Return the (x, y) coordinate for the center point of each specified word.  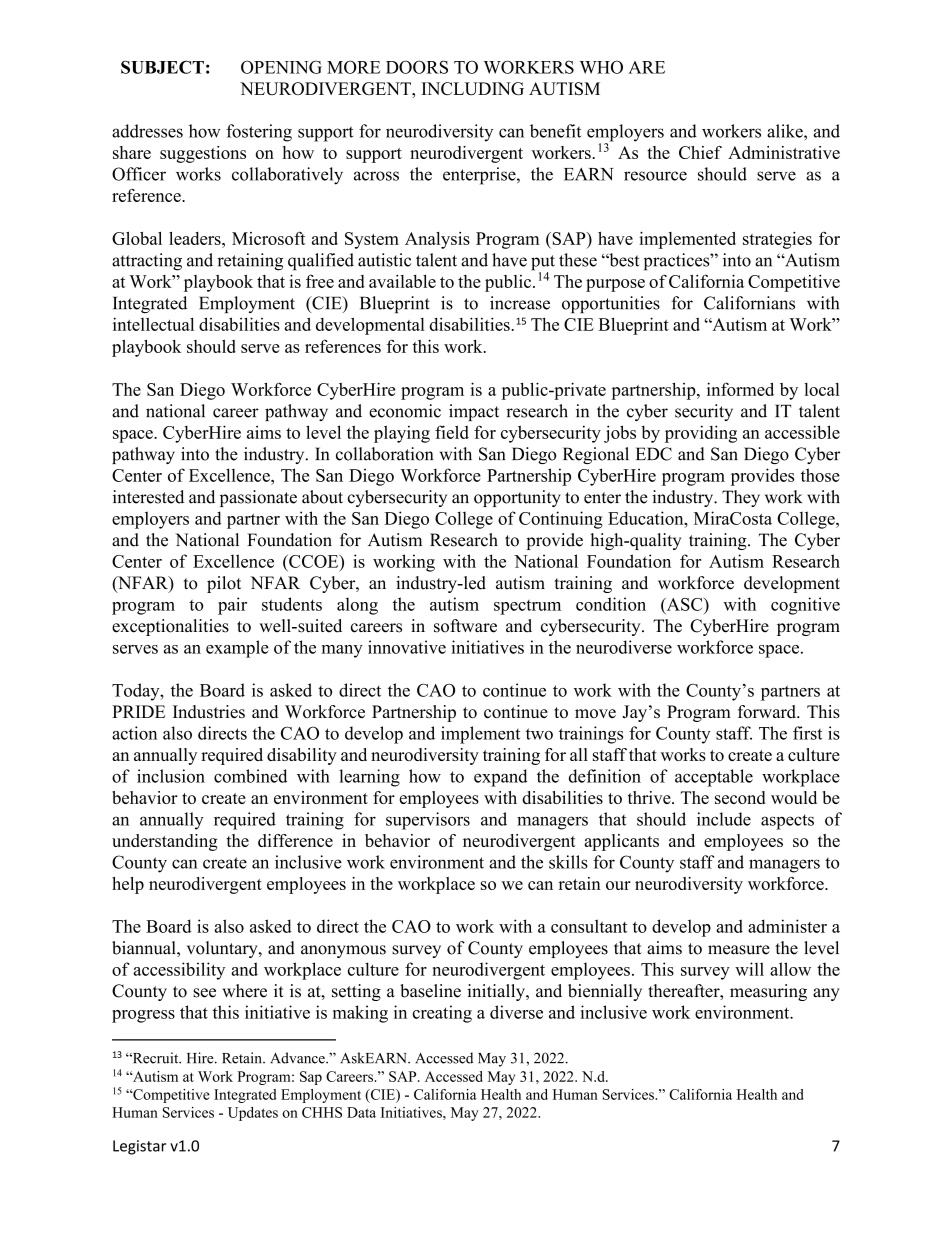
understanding (164, 842)
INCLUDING (472, 88)
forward (768, 711)
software (465, 626)
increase (520, 303)
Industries (209, 711)
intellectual (153, 324)
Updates (253, 1114)
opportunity (517, 498)
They (741, 498)
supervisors (428, 821)
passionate (258, 498)
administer (787, 926)
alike (786, 131)
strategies (777, 240)
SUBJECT (162, 67)
